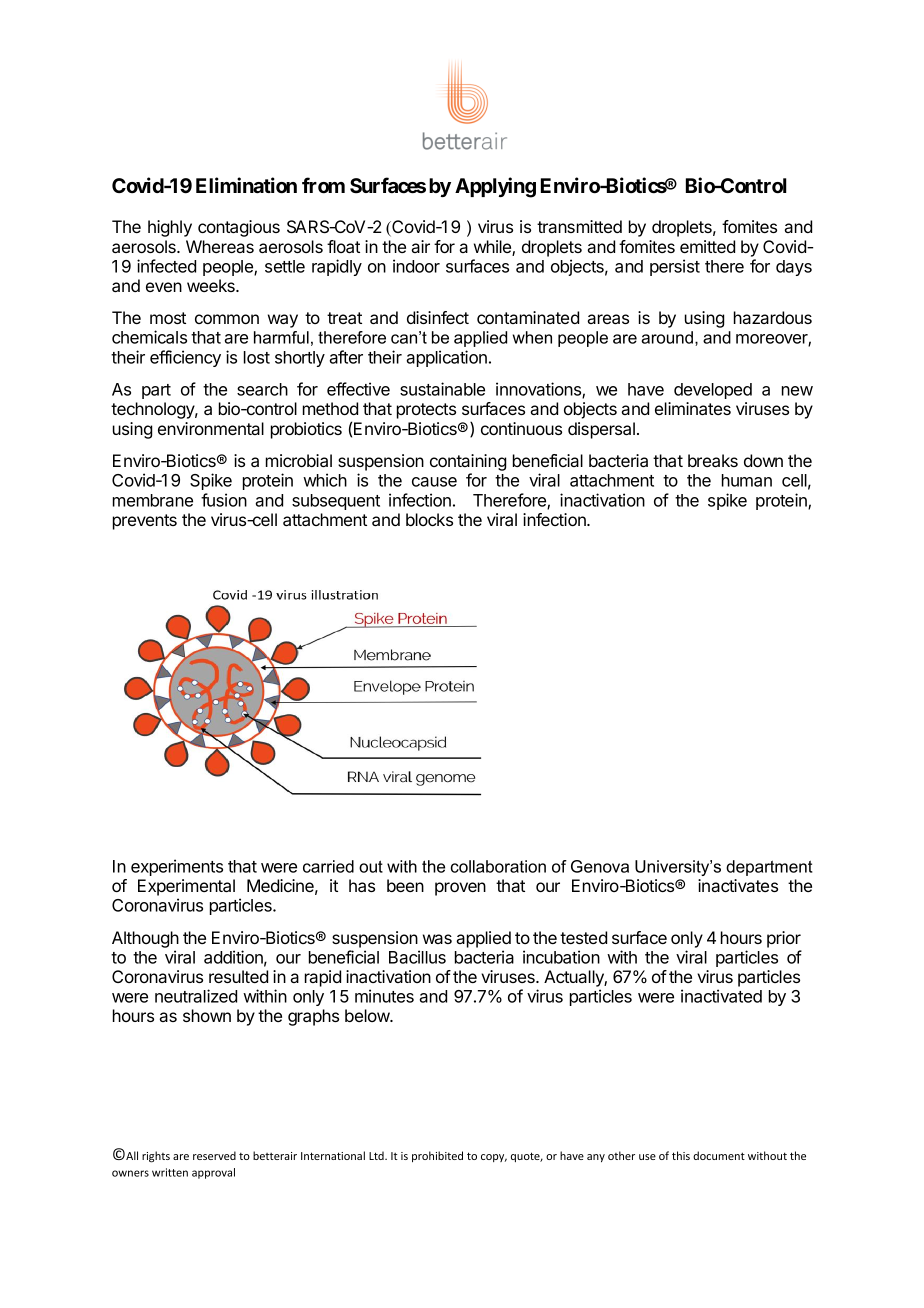 The image size is (924, 1308). What do you see at coordinates (239, 228) in the screenshot?
I see `contagious` at bounding box center [239, 228].
